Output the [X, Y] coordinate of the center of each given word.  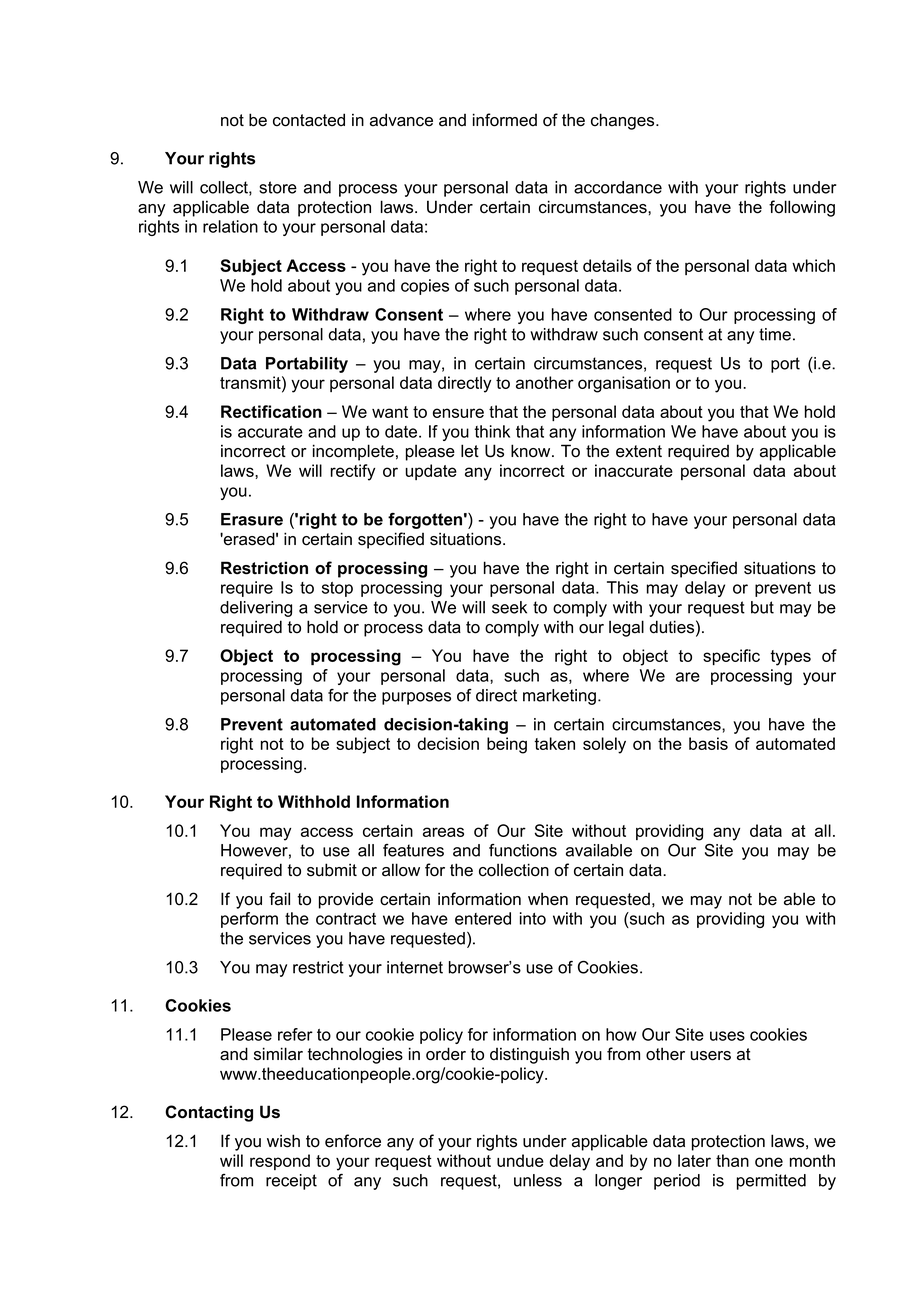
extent [639, 451]
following [802, 208]
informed [505, 120]
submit [332, 870]
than [732, 1160]
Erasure [252, 519]
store [278, 187]
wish [283, 1141]
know [532, 451]
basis [708, 743]
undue [520, 1160]
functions [523, 850]
